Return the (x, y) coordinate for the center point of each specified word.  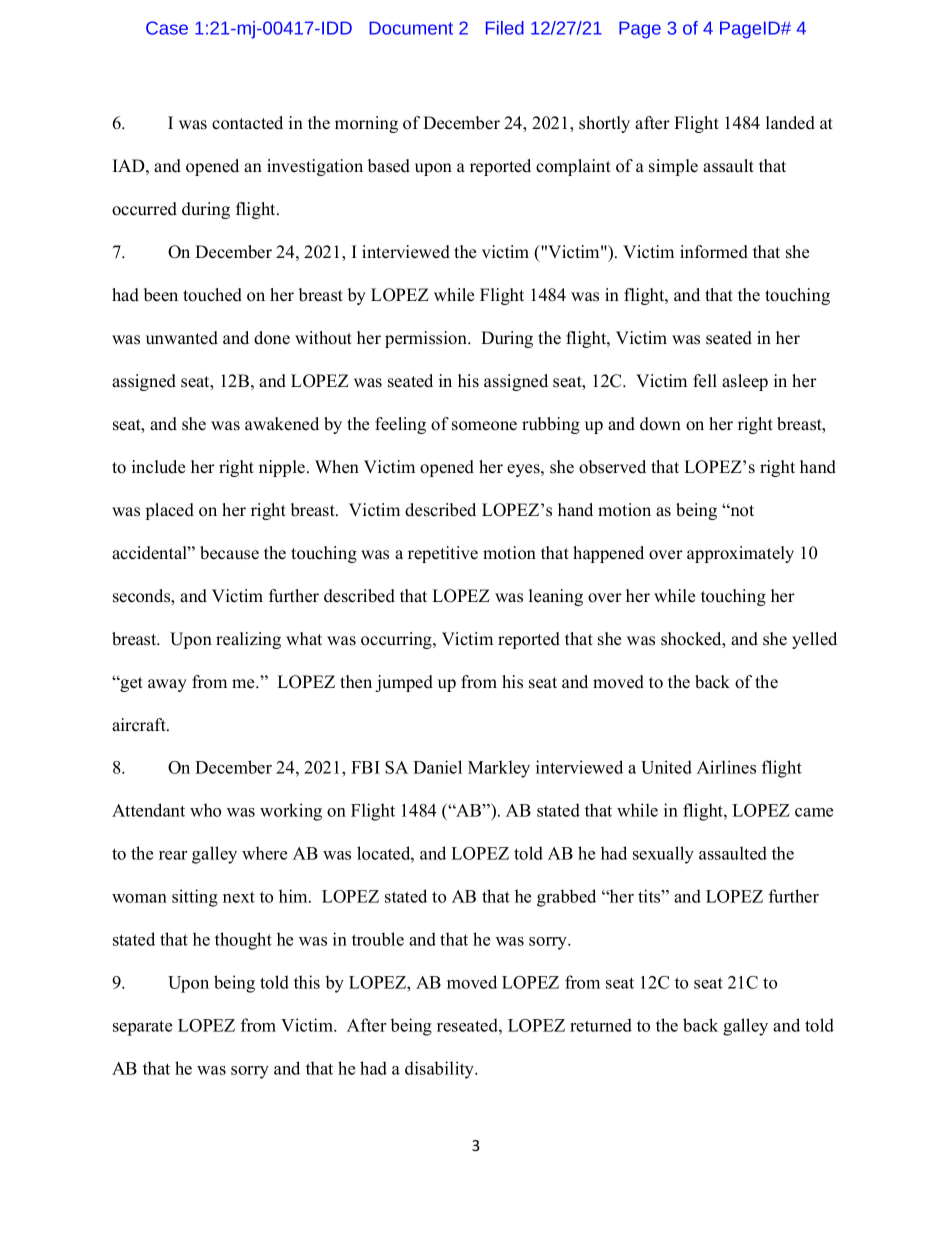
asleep (745, 382)
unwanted (182, 338)
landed (790, 123)
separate (142, 1028)
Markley (499, 769)
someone (484, 426)
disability (441, 1070)
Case (167, 28)
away (167, 685)
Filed (505, 28)
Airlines (726, 767)
